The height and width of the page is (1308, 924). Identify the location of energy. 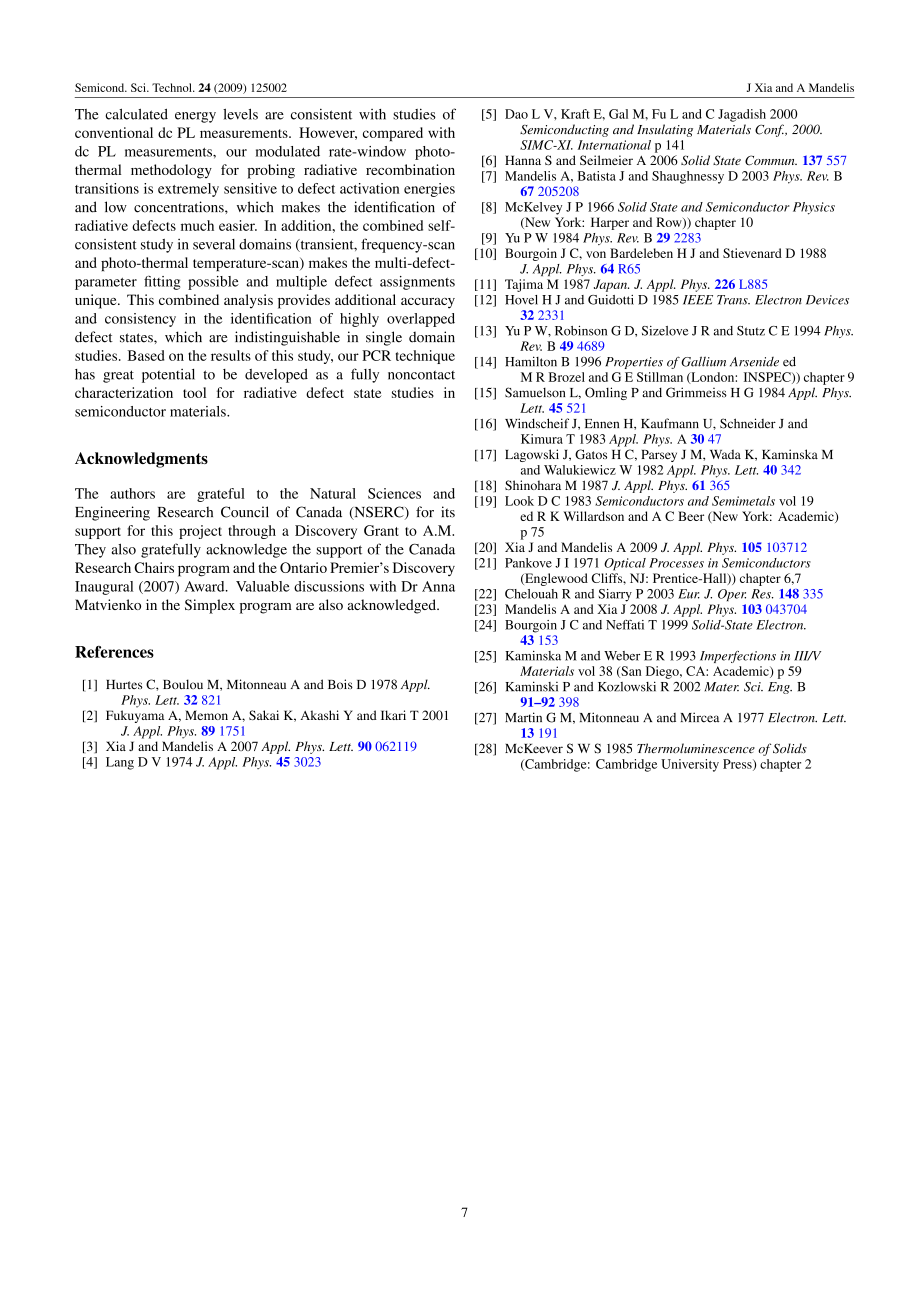
(195, 117).
